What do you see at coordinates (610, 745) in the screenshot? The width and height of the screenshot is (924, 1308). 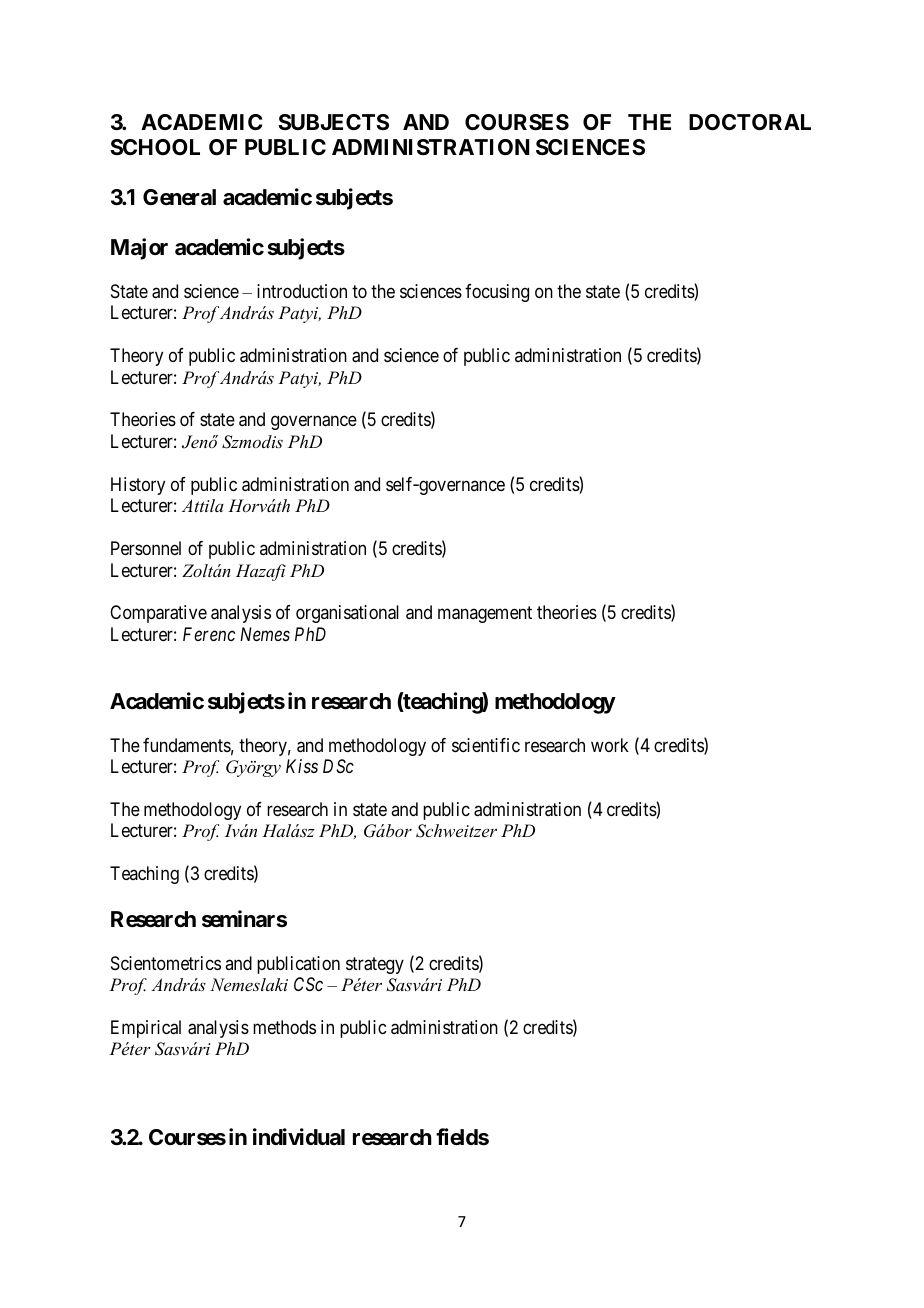 I see `work` at bounding box center [610, 745].
